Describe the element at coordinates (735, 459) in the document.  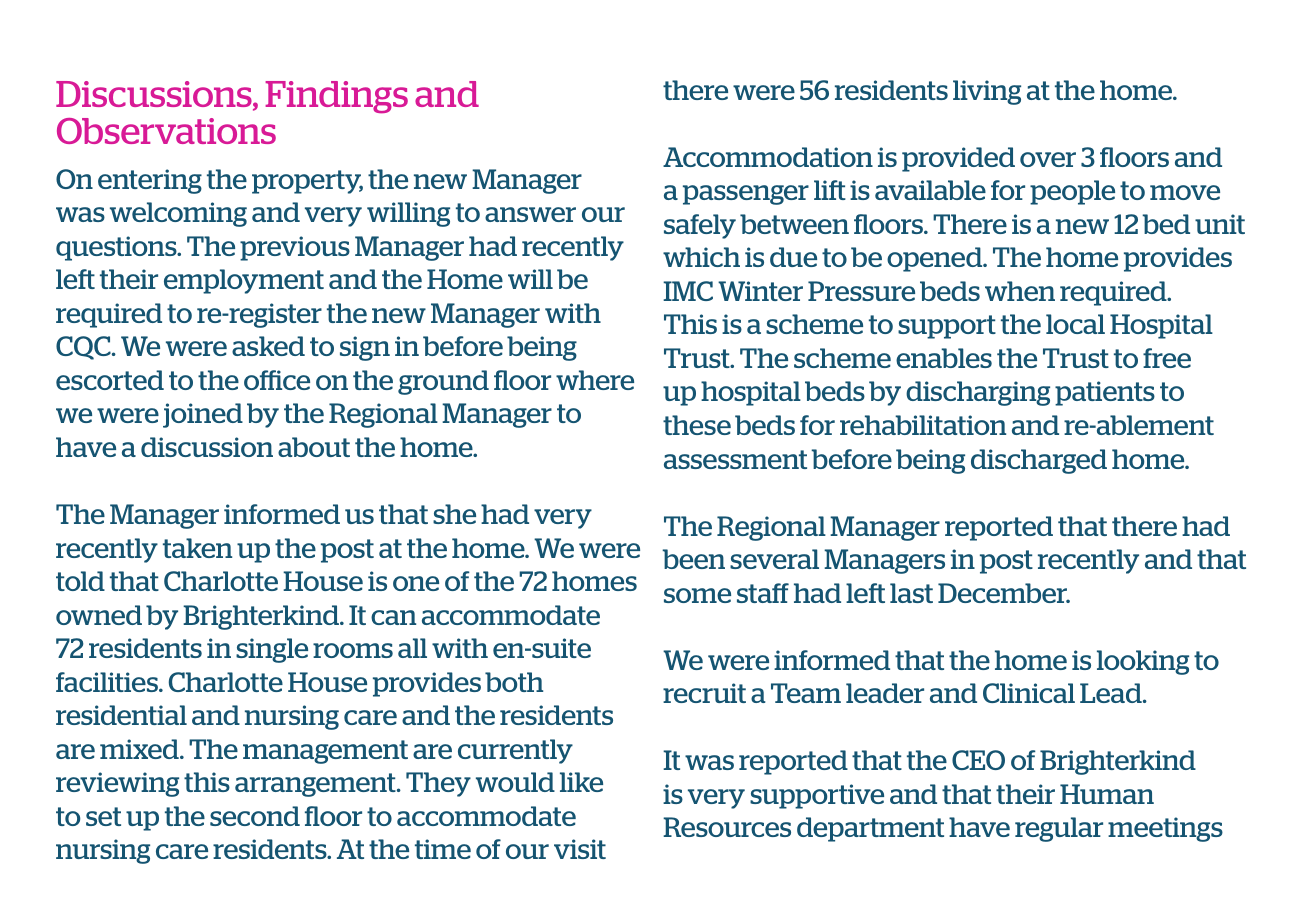
I see `assessment` at that location.
